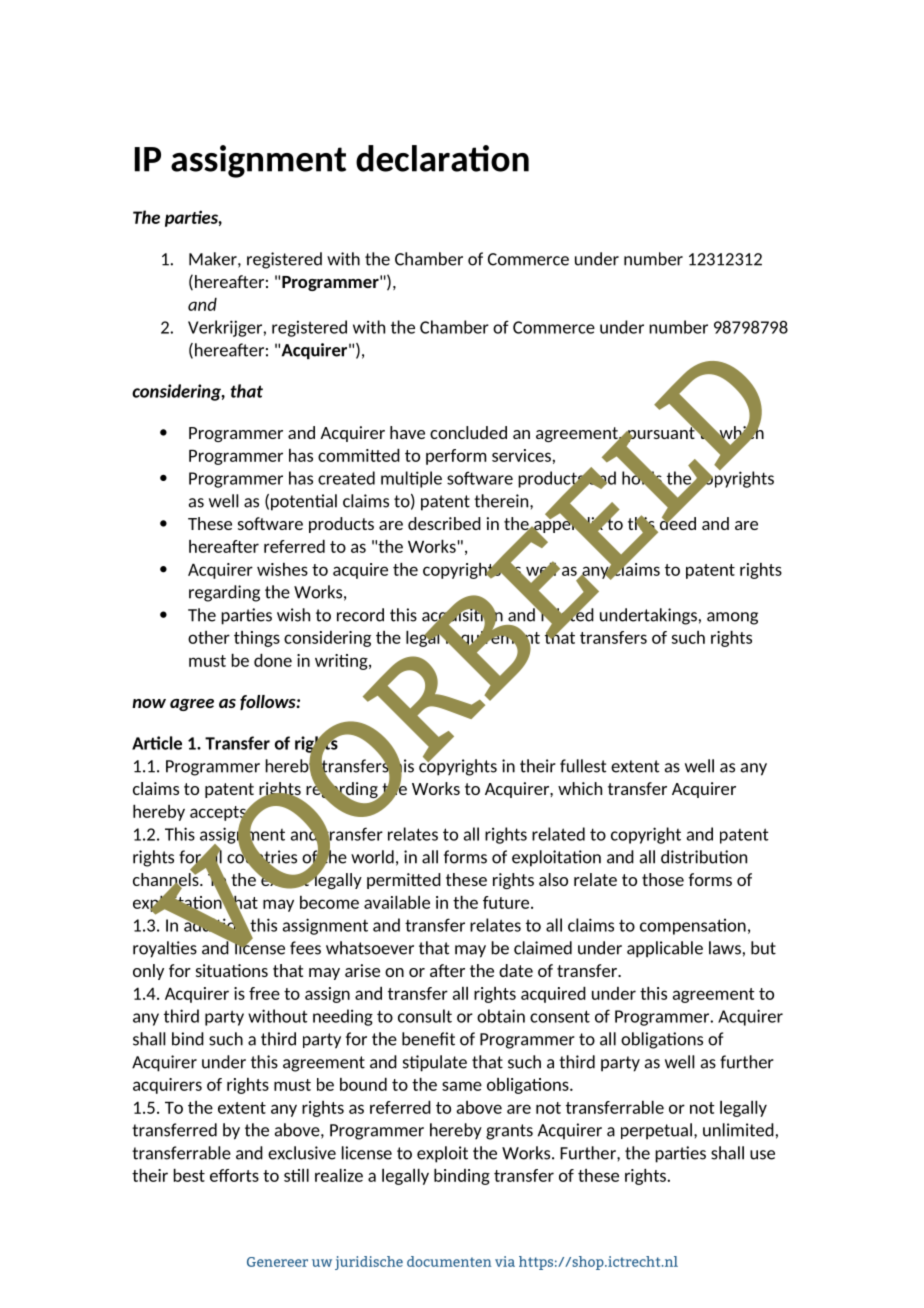  I want to click on deed, so click(676, 524).
